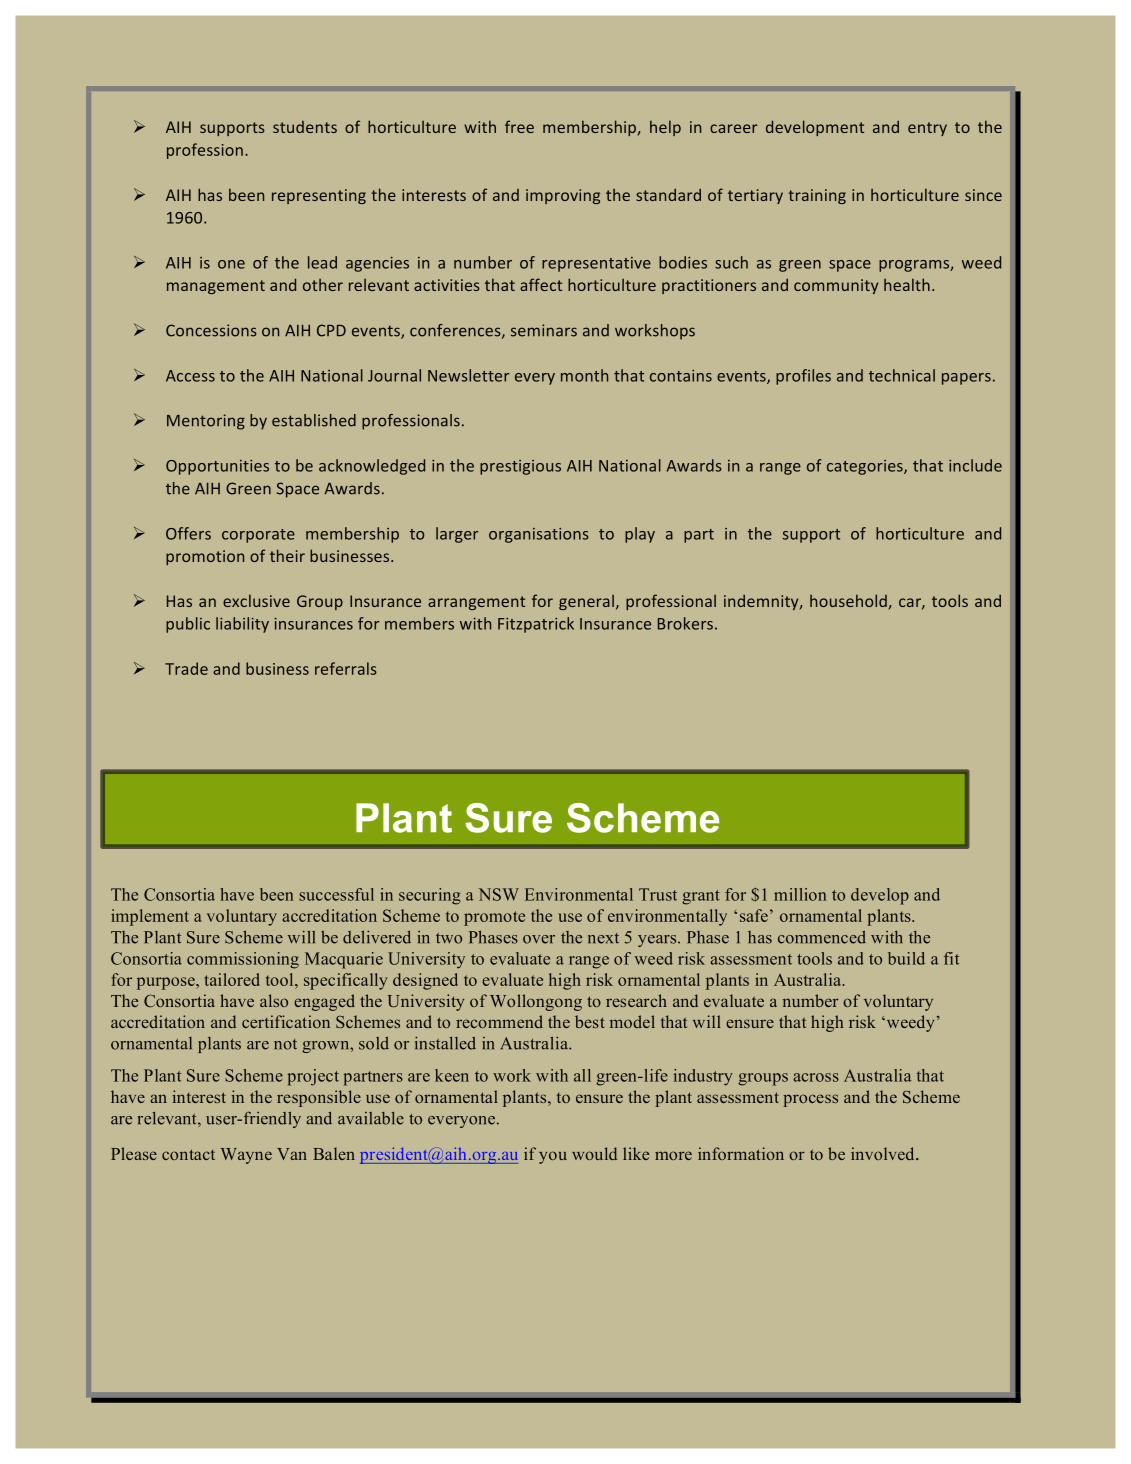 The width and height of the screenshot is (1131, 1464). I want to click on over, so click(539, 939).
